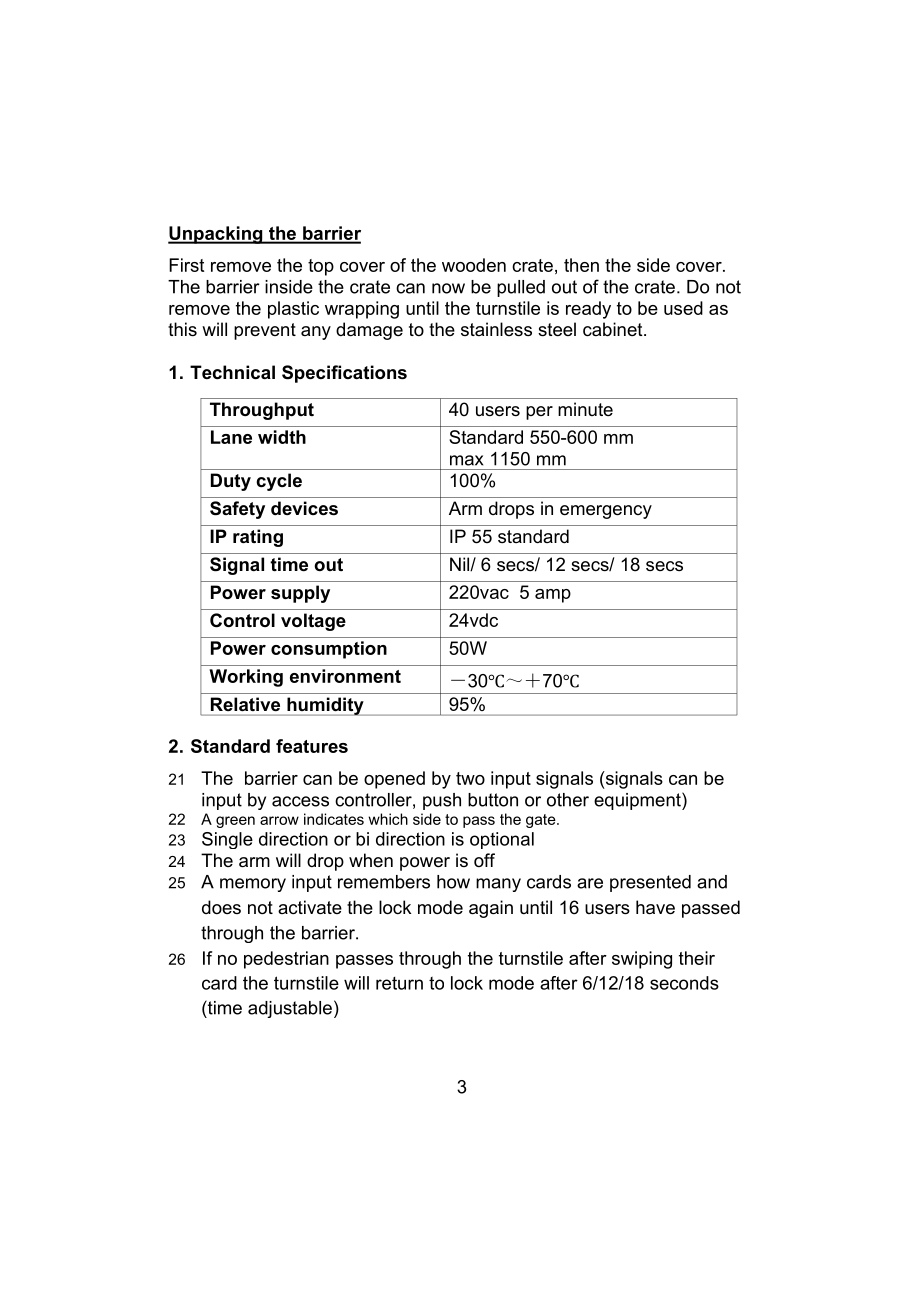  Describe the element at coordinates (329, 650) in the screenshot. I see `consumption` at that location.
